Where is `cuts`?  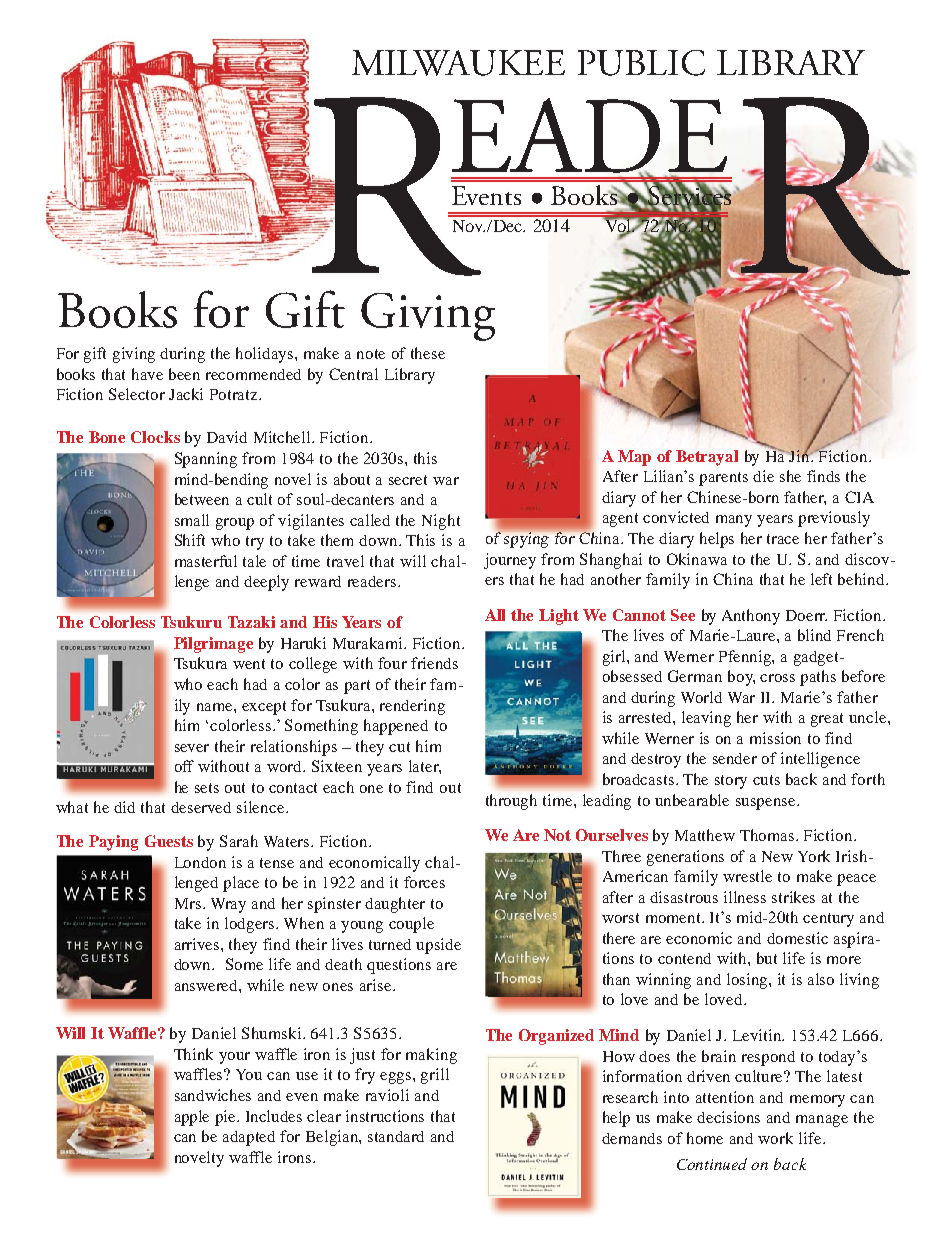 cuts is located at coordinates (766, 780).
